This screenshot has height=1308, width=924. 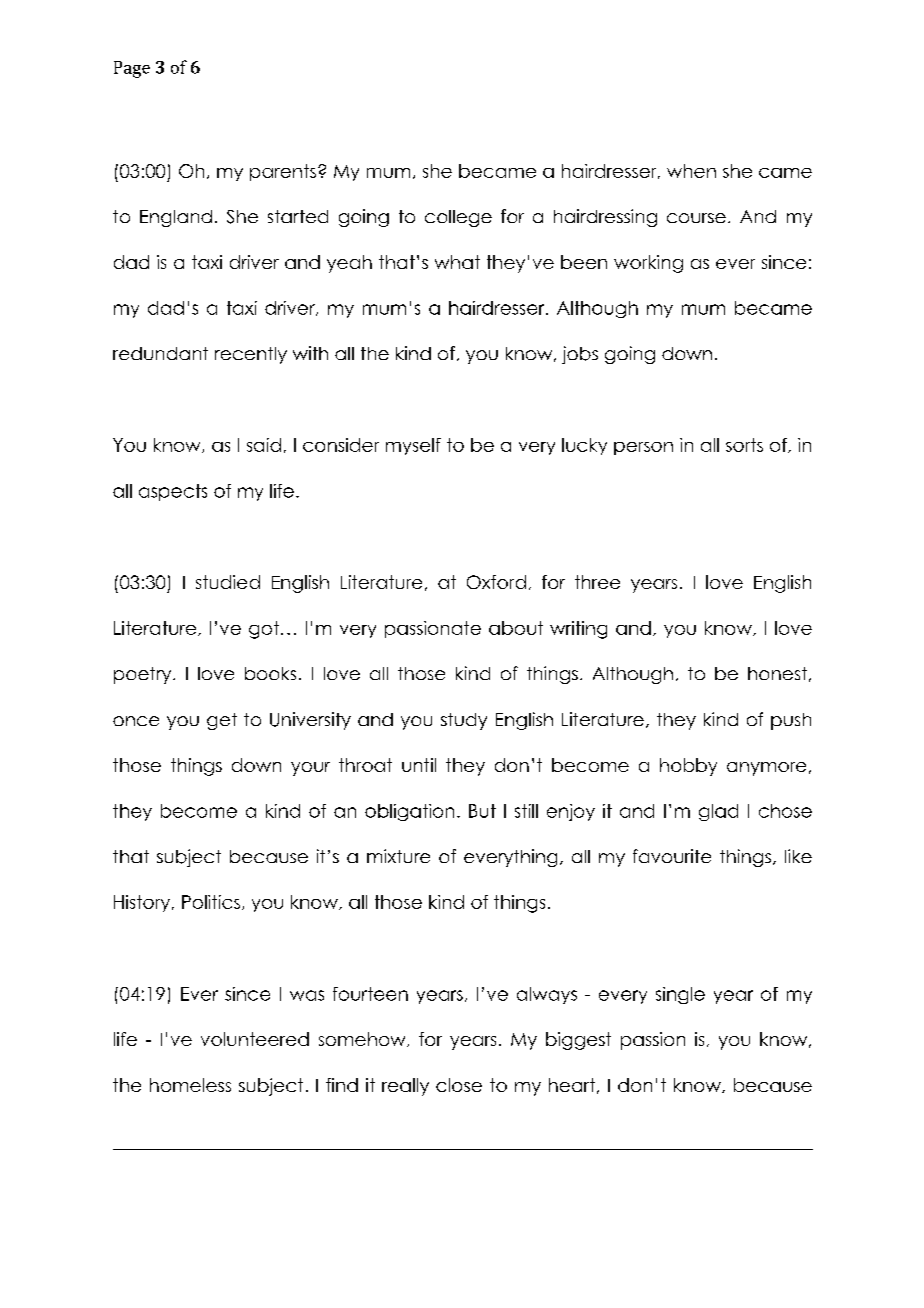 What do you see at coordinates (132, 69) in the screenshot?
I see `Page` at bounding box center [132, 69].
